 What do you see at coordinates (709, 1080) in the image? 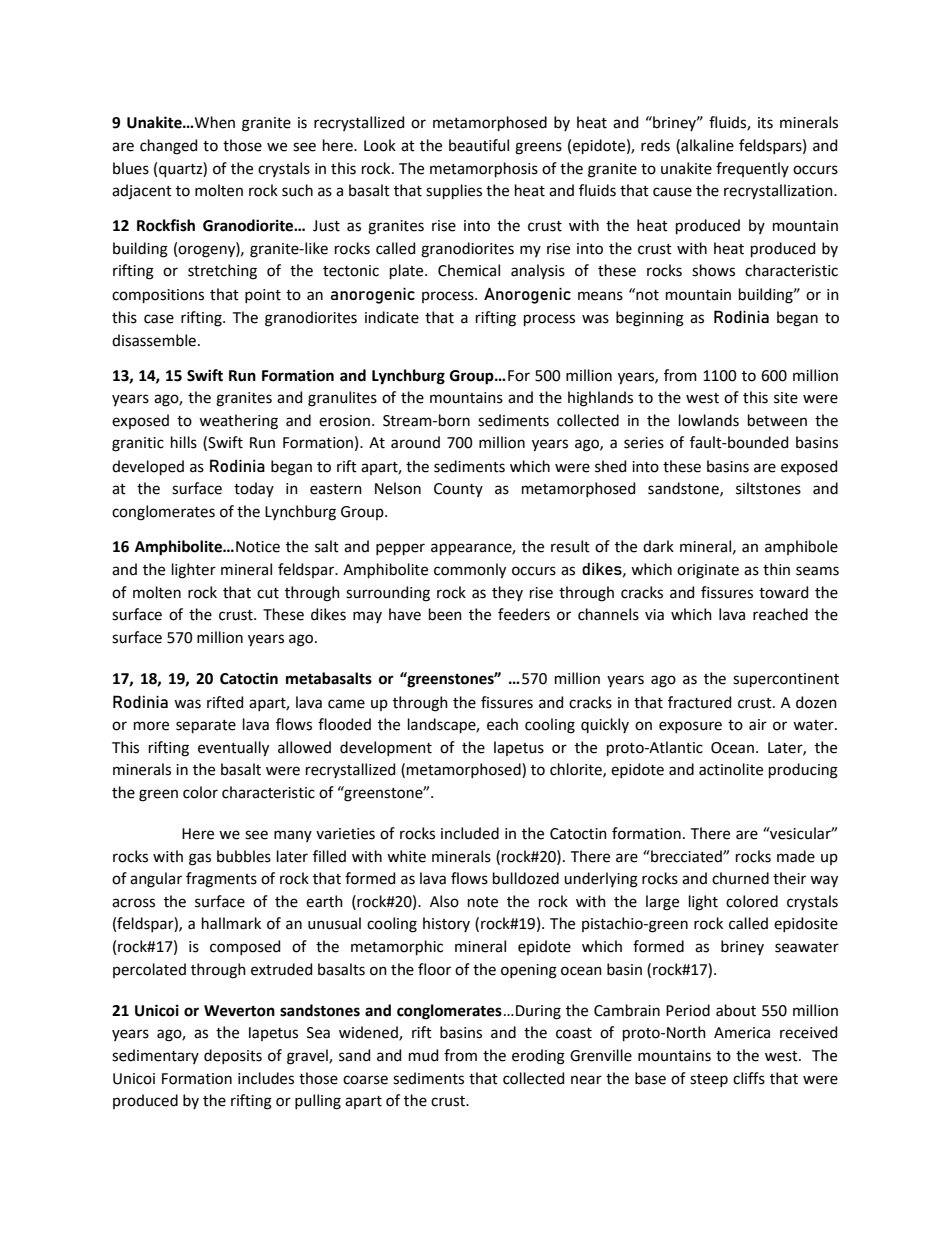
I see `steep` at bounding box center [709, 1080].
